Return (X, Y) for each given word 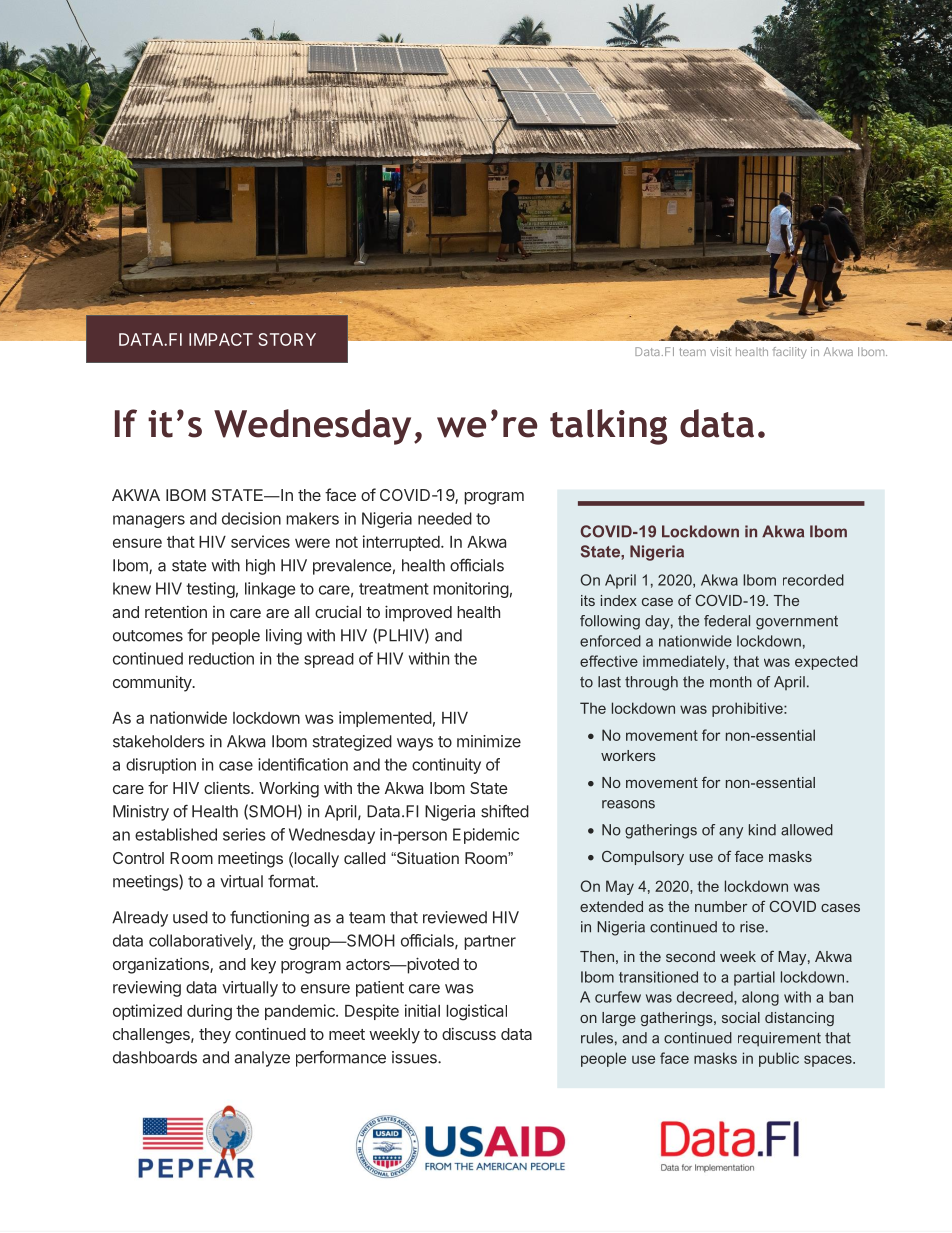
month (731, 682)
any (731, 833)
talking (608, 427)
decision (251, 518)
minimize (489, 741)
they (215, 1036)
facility (789, 353)
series (244, 834)
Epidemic (486, 836)
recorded (813, 580)
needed (445, 518)
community (153, 683)
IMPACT (221, 339)
